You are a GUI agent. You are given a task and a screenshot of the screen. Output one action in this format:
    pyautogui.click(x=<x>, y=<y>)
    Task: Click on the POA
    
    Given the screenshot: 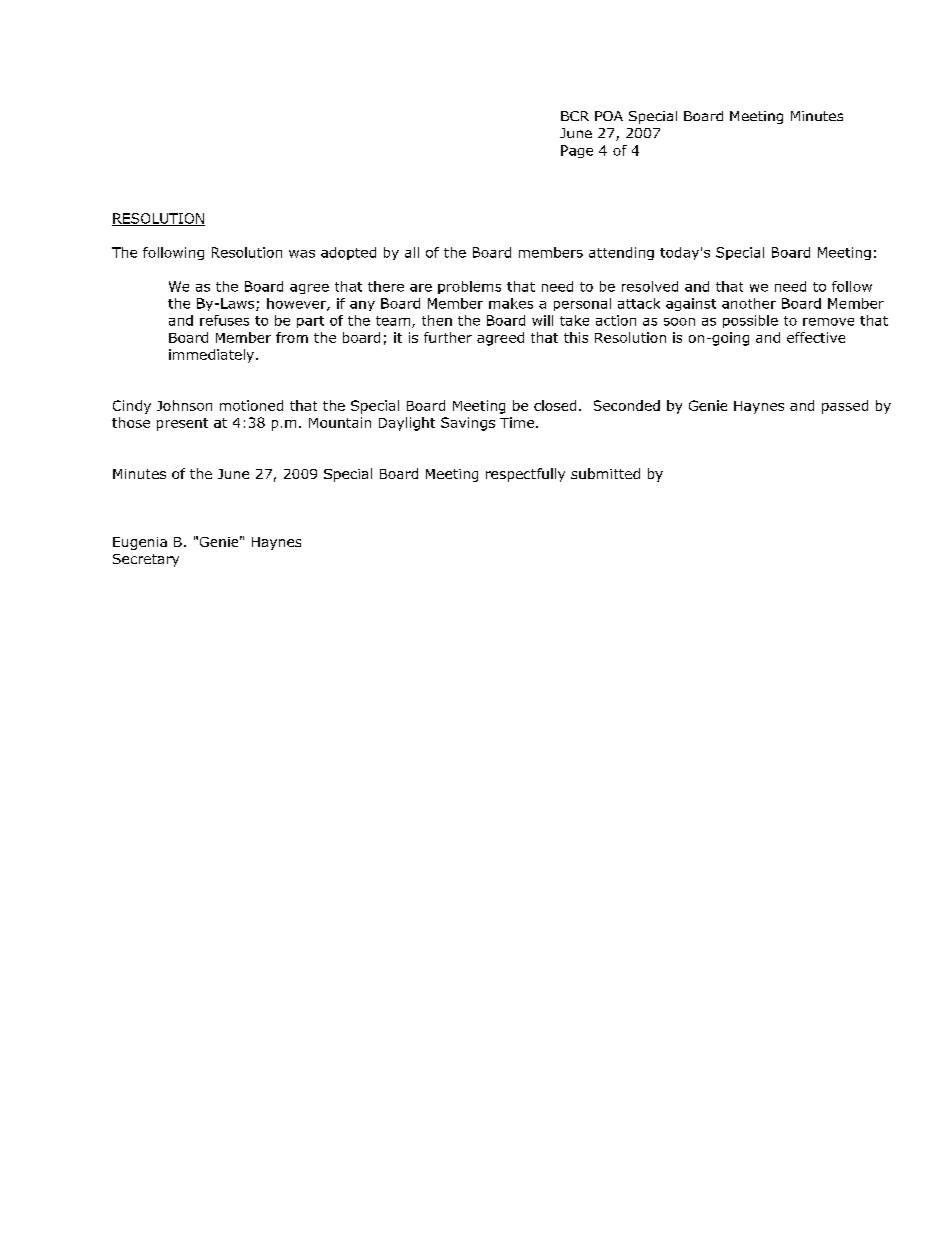 What is the action you would take?
    pyautogui.click(x=609, y=116)
